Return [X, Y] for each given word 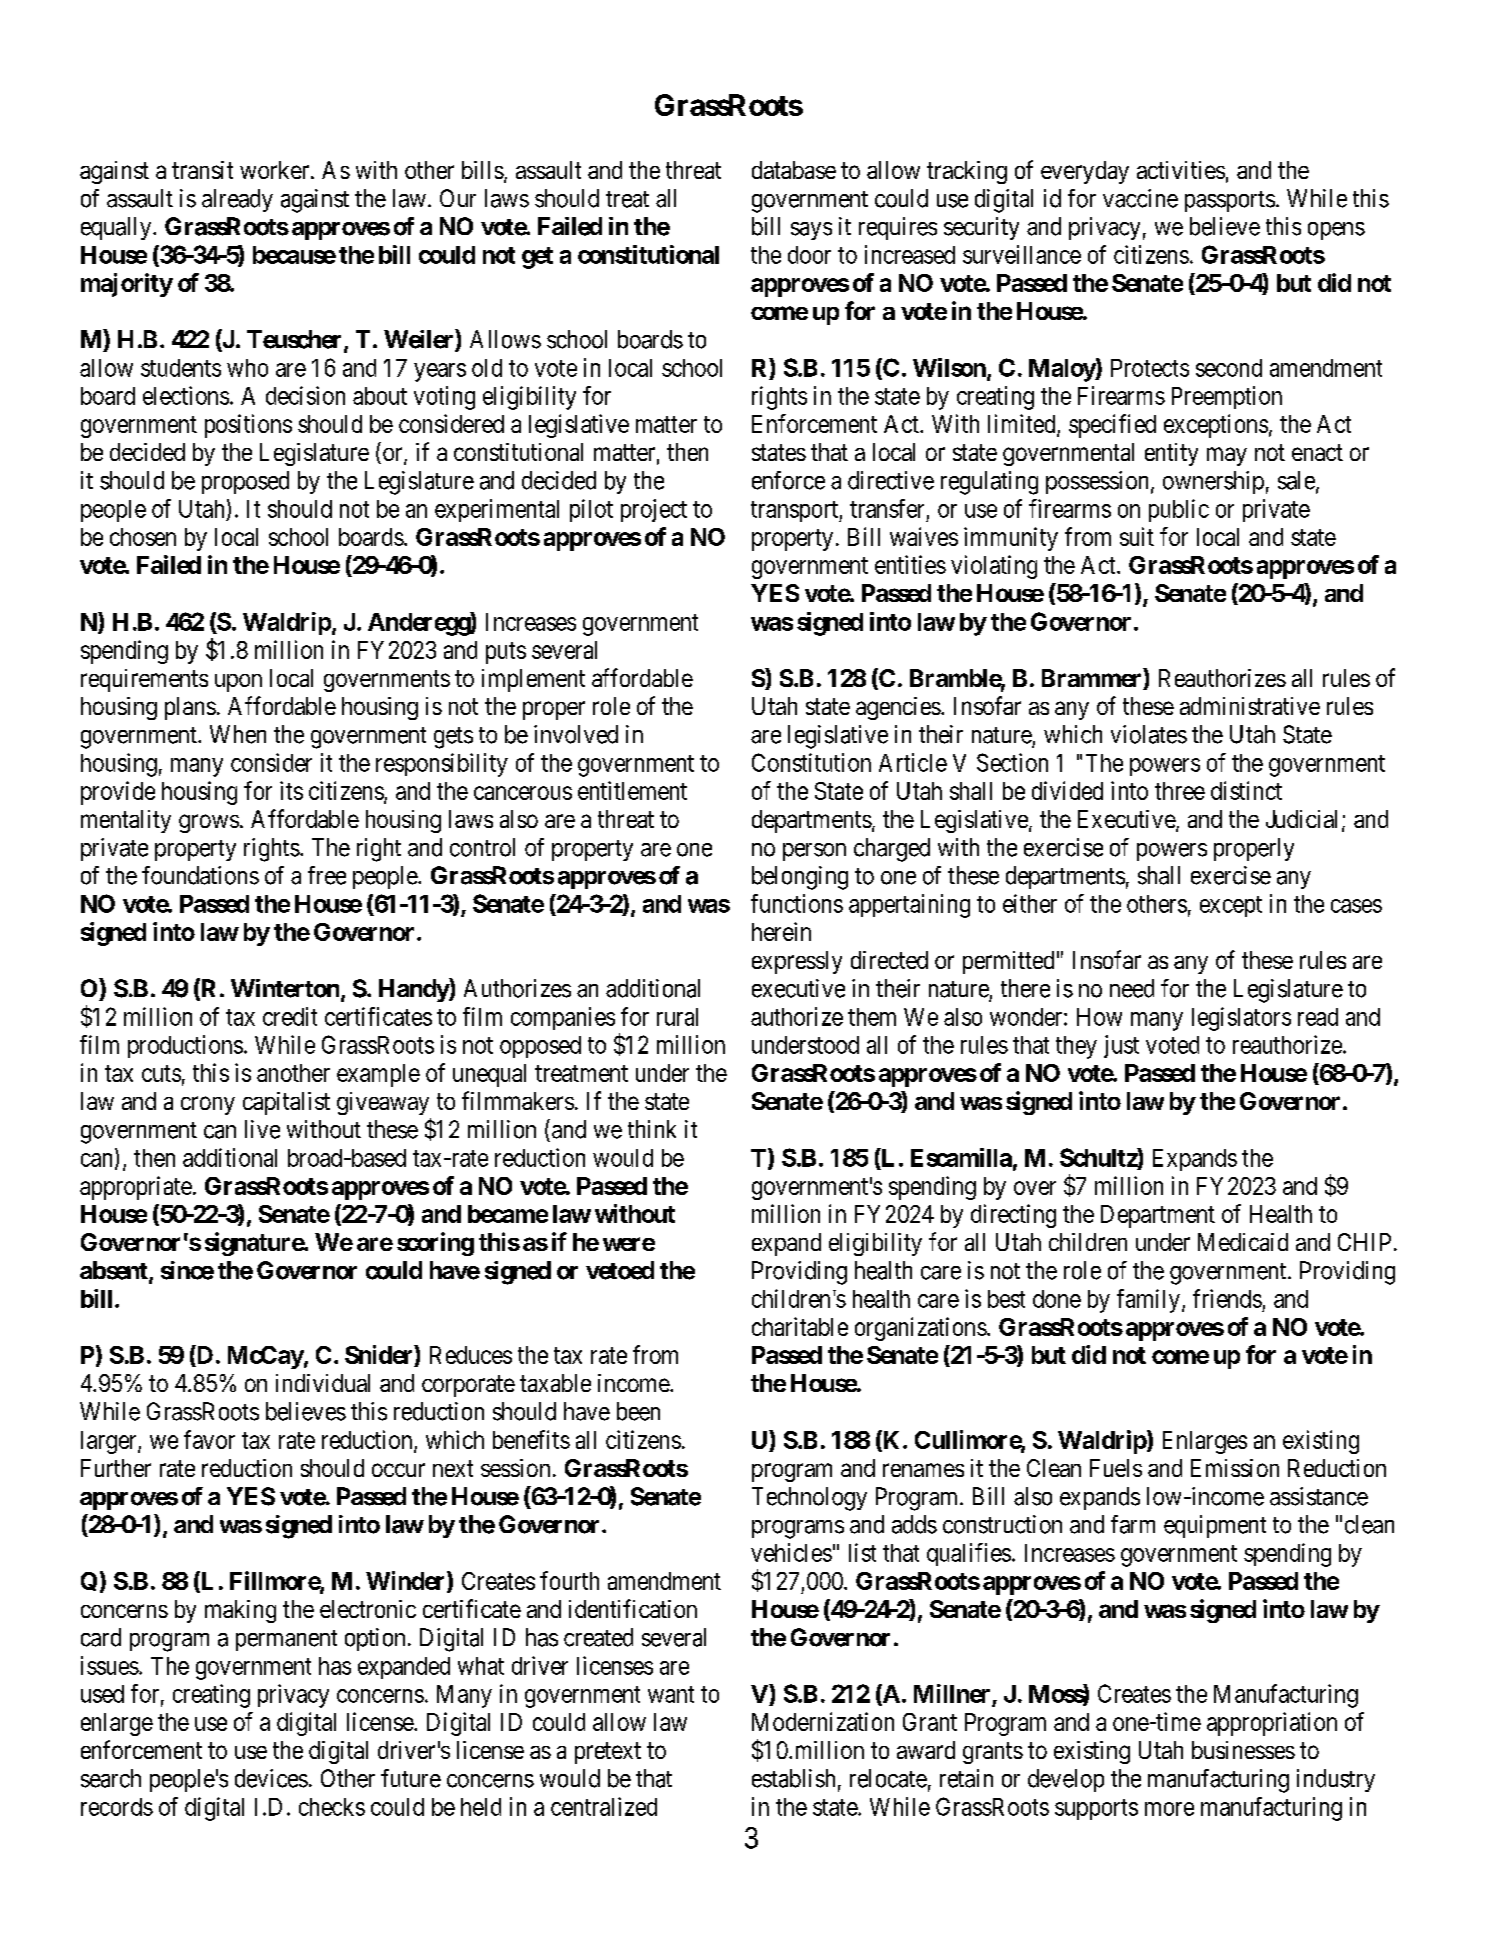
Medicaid [1243, 1242]
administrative [1250, 706]
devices [271, 1778]
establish [793, 1778]
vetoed [620, 1270]
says [811, 231]
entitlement [632, 790]
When [238, 734]
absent [115, 1271]
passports [1230, 201]
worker [276, 170]
